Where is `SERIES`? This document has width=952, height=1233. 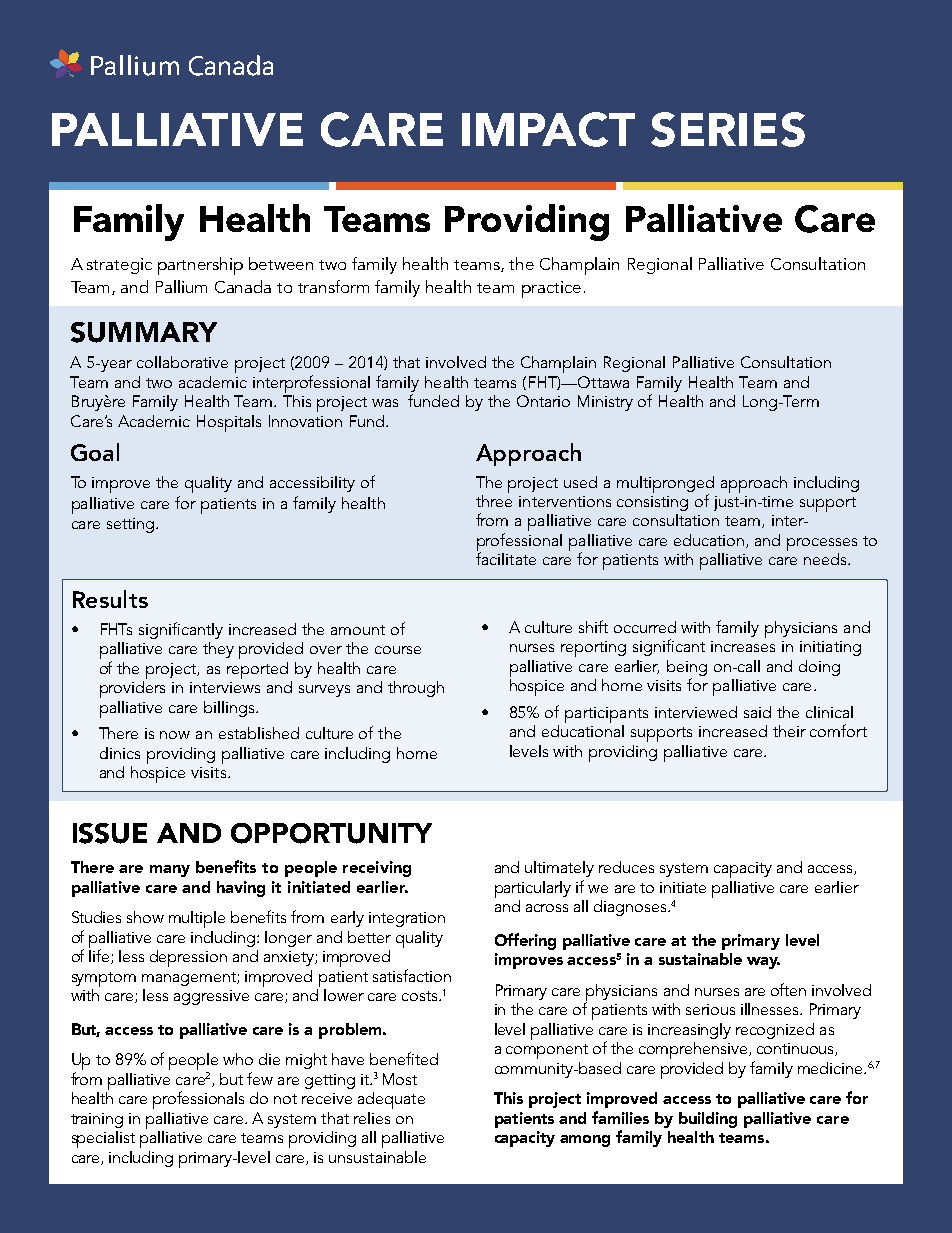 SERIES is located at coordinates (728, 129).
